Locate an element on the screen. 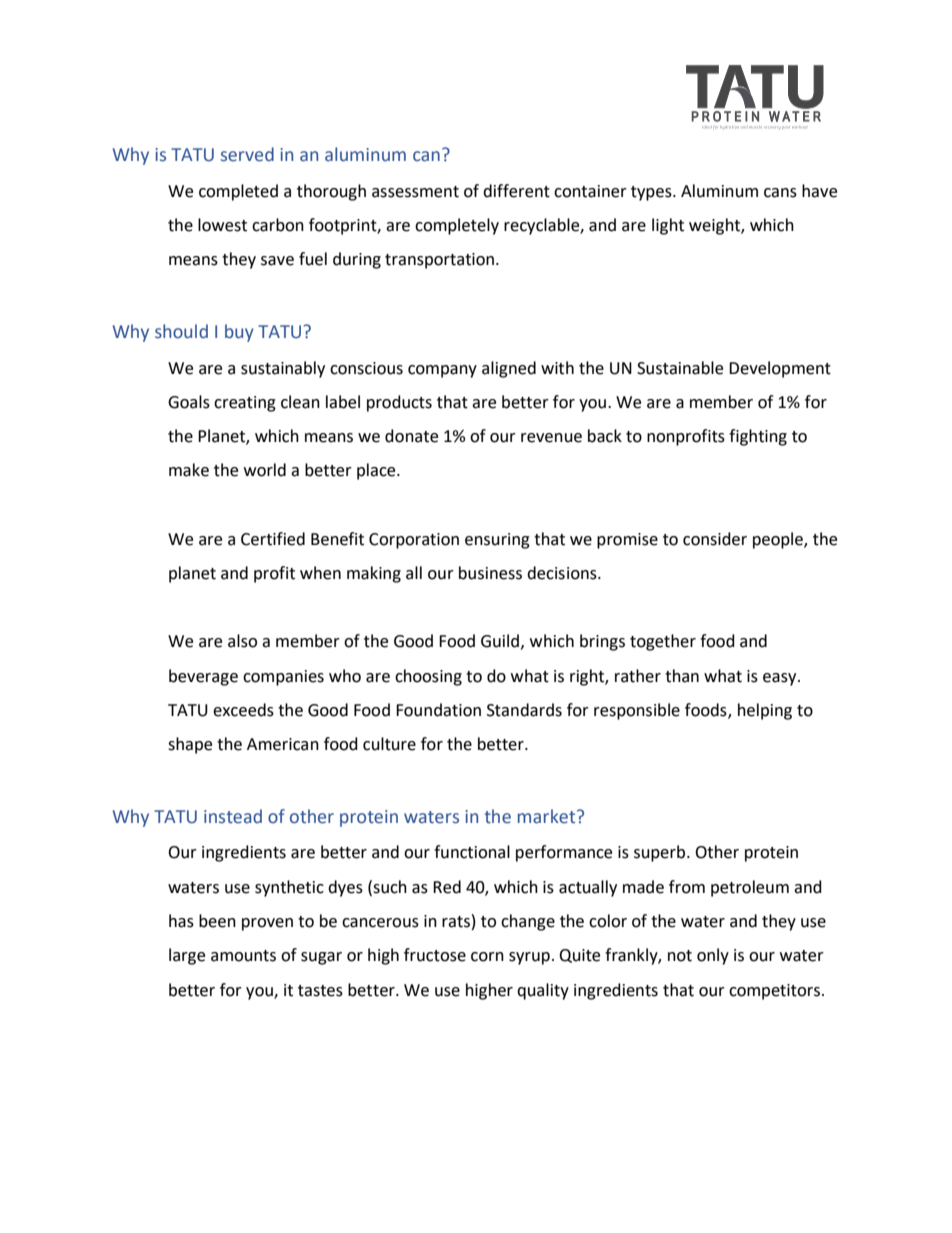 The height and width of the screenshot is (1233, 952). exceeds is located at coordinates (243, 710).
